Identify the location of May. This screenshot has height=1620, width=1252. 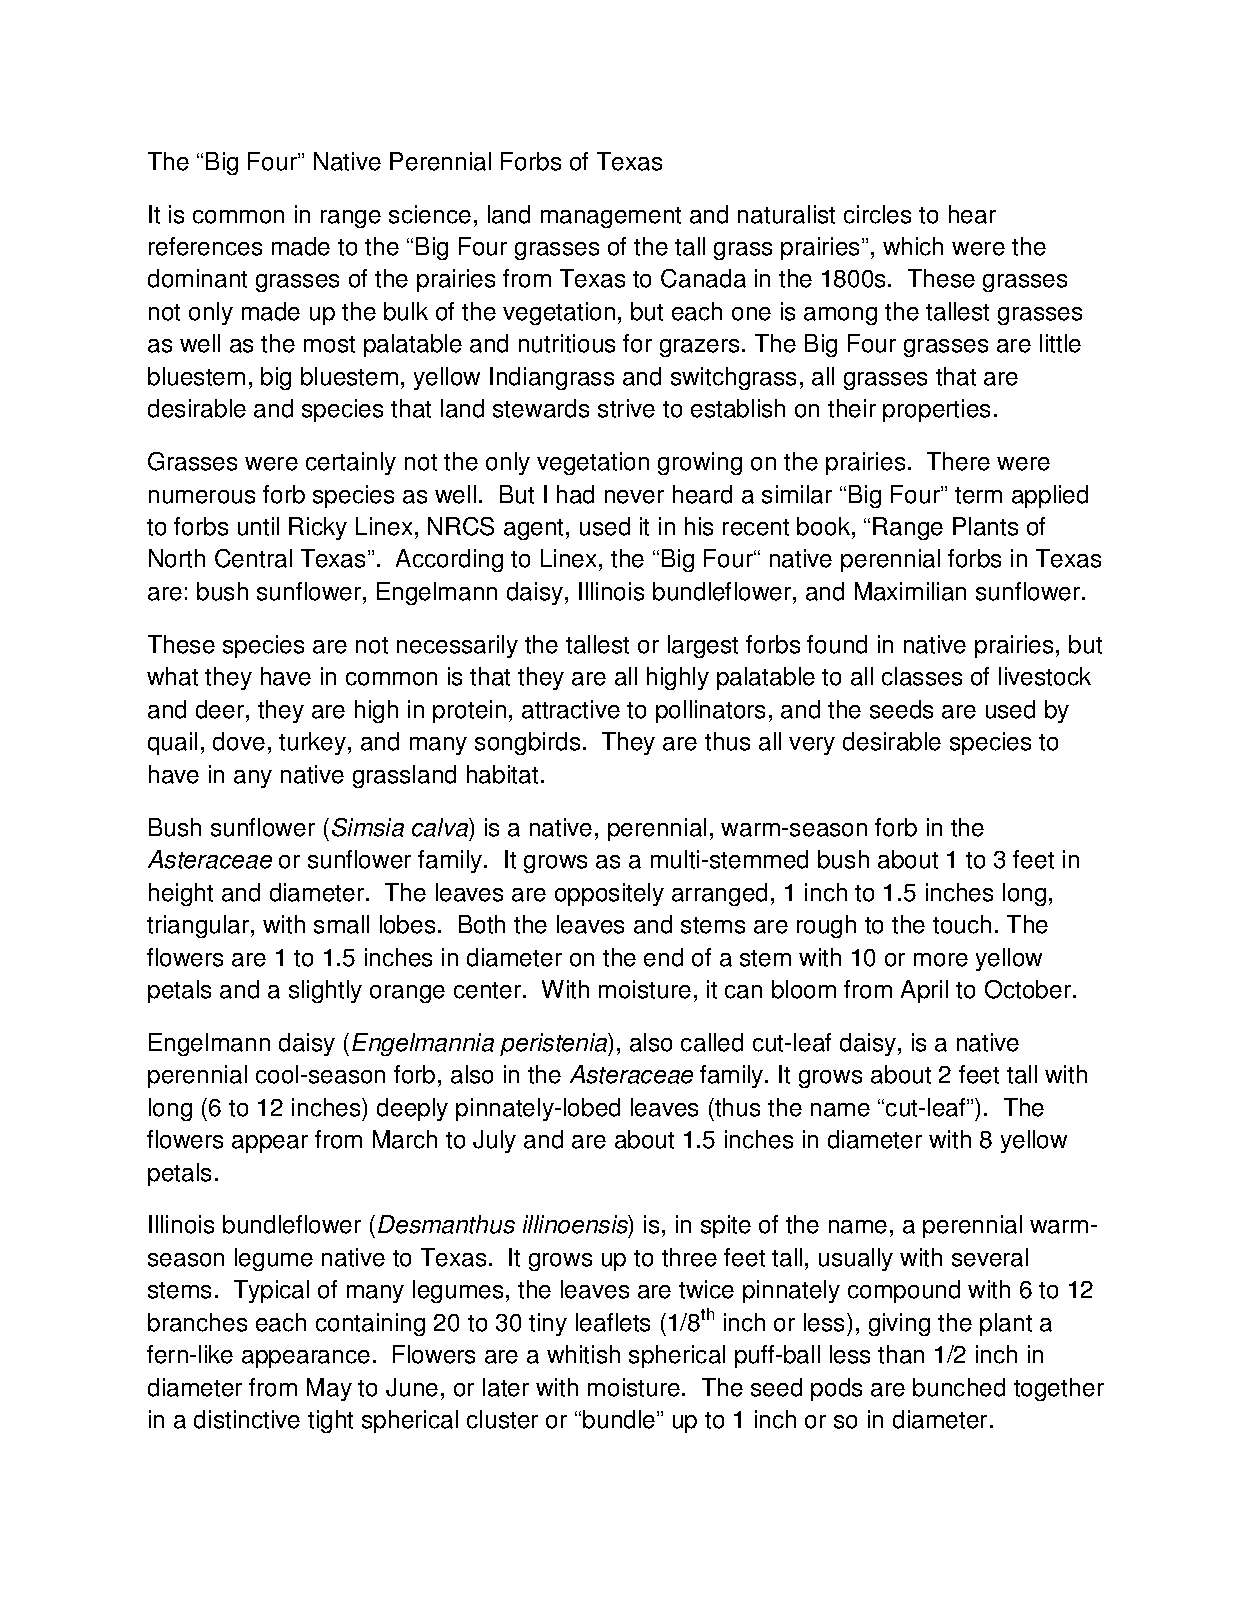
(329, 1389).
